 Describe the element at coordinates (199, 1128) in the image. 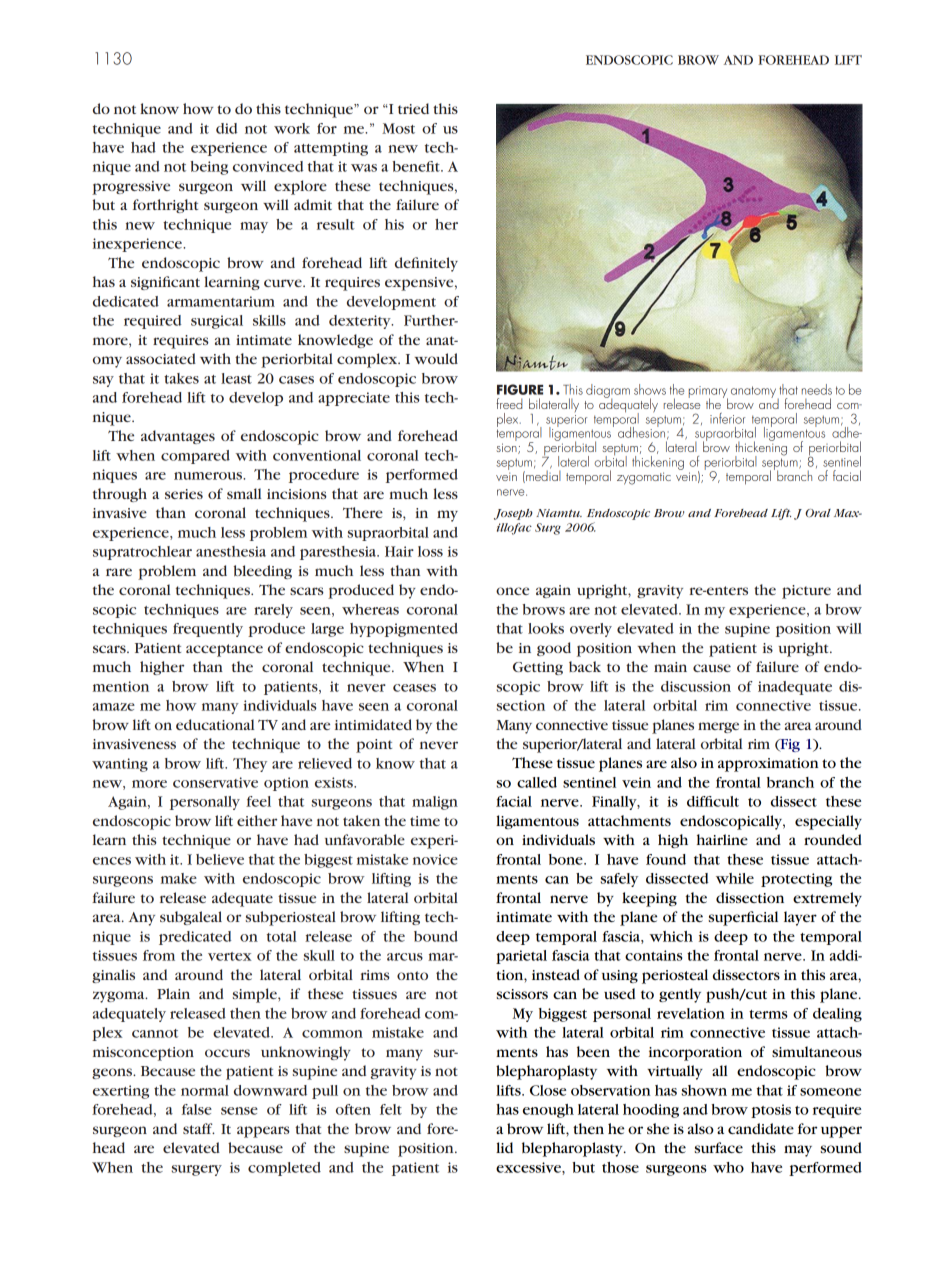

I see `staff` at that location.
